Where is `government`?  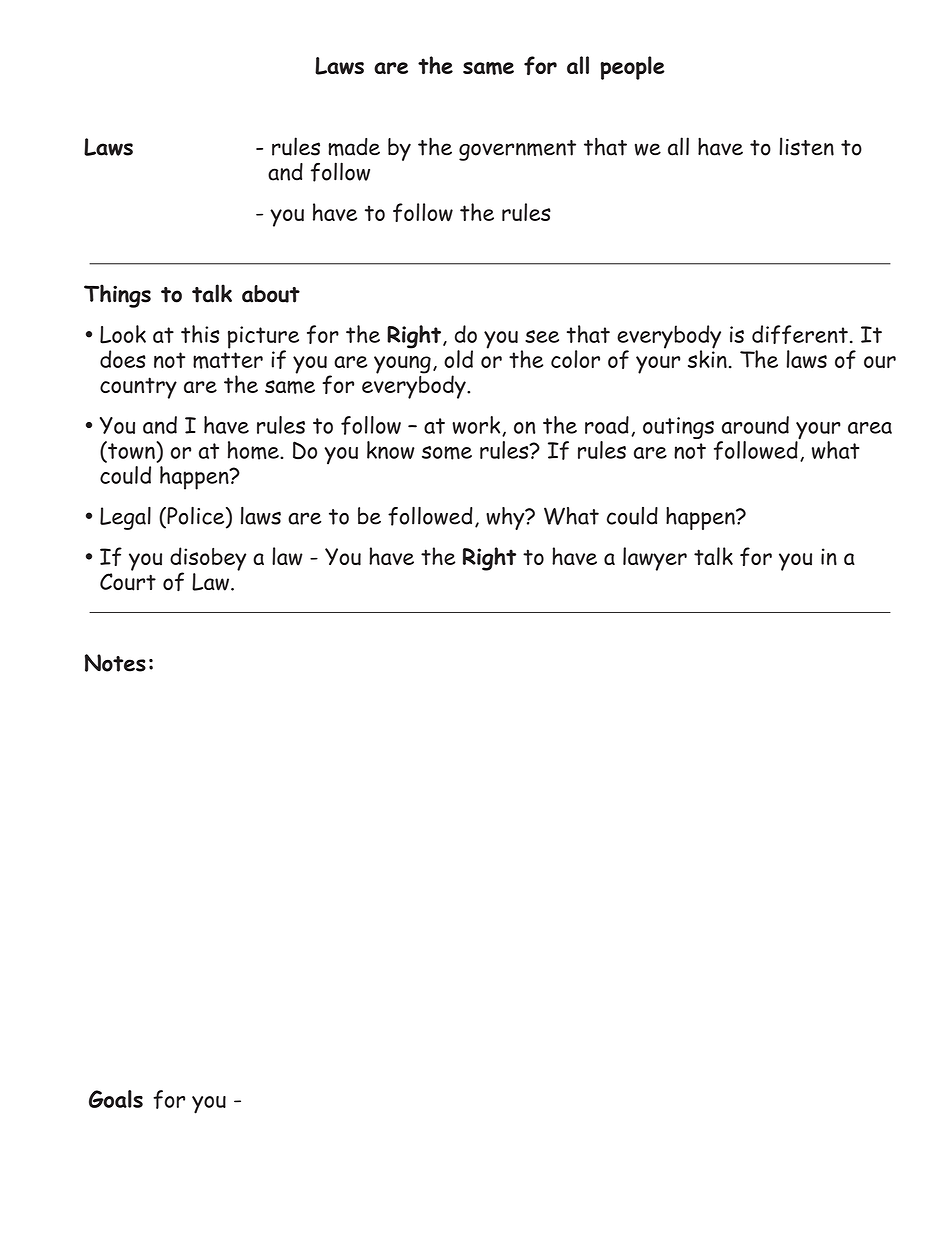 government is located at coordinates (517, 150).
